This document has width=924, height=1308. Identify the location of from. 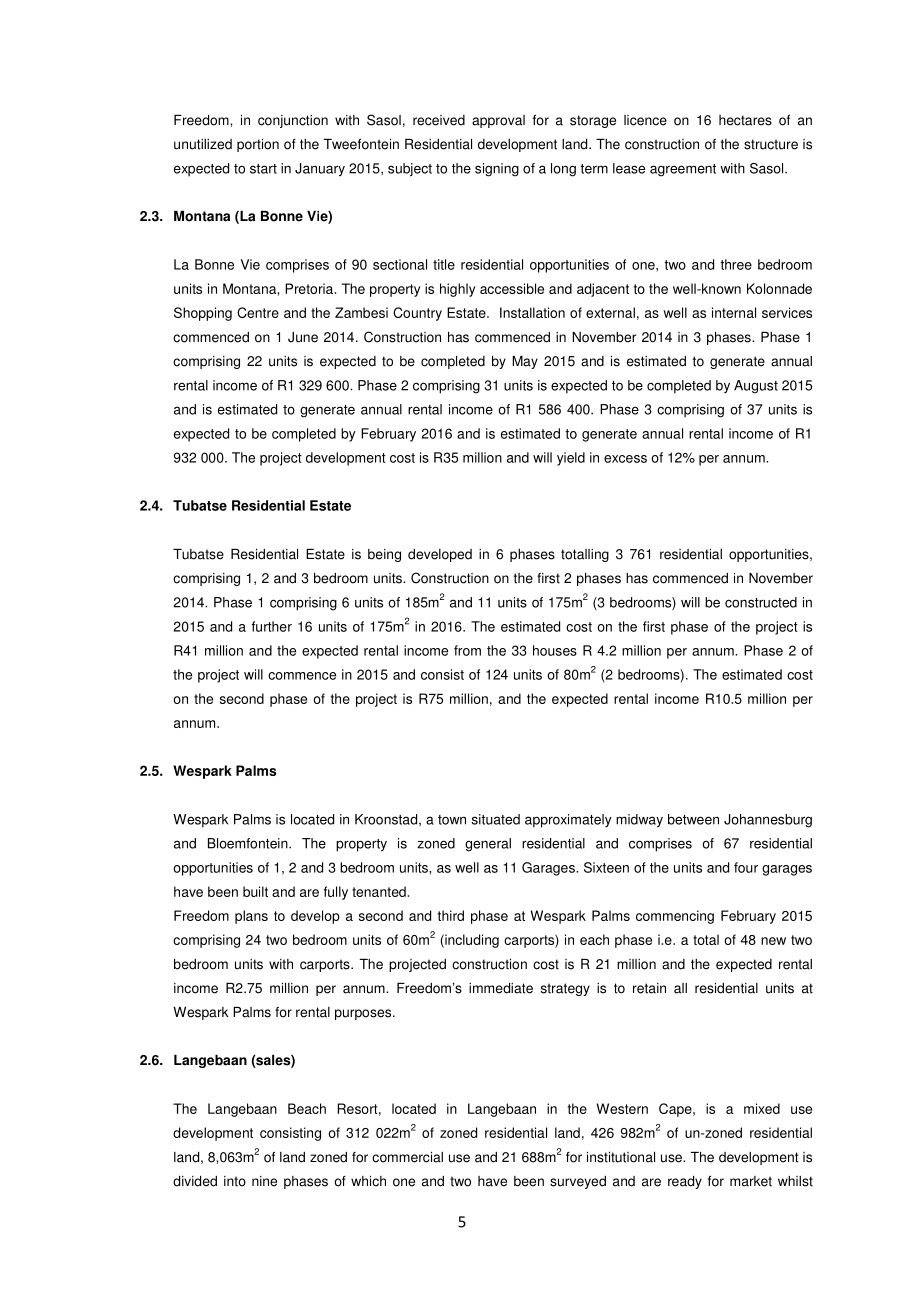
(467, 650).
